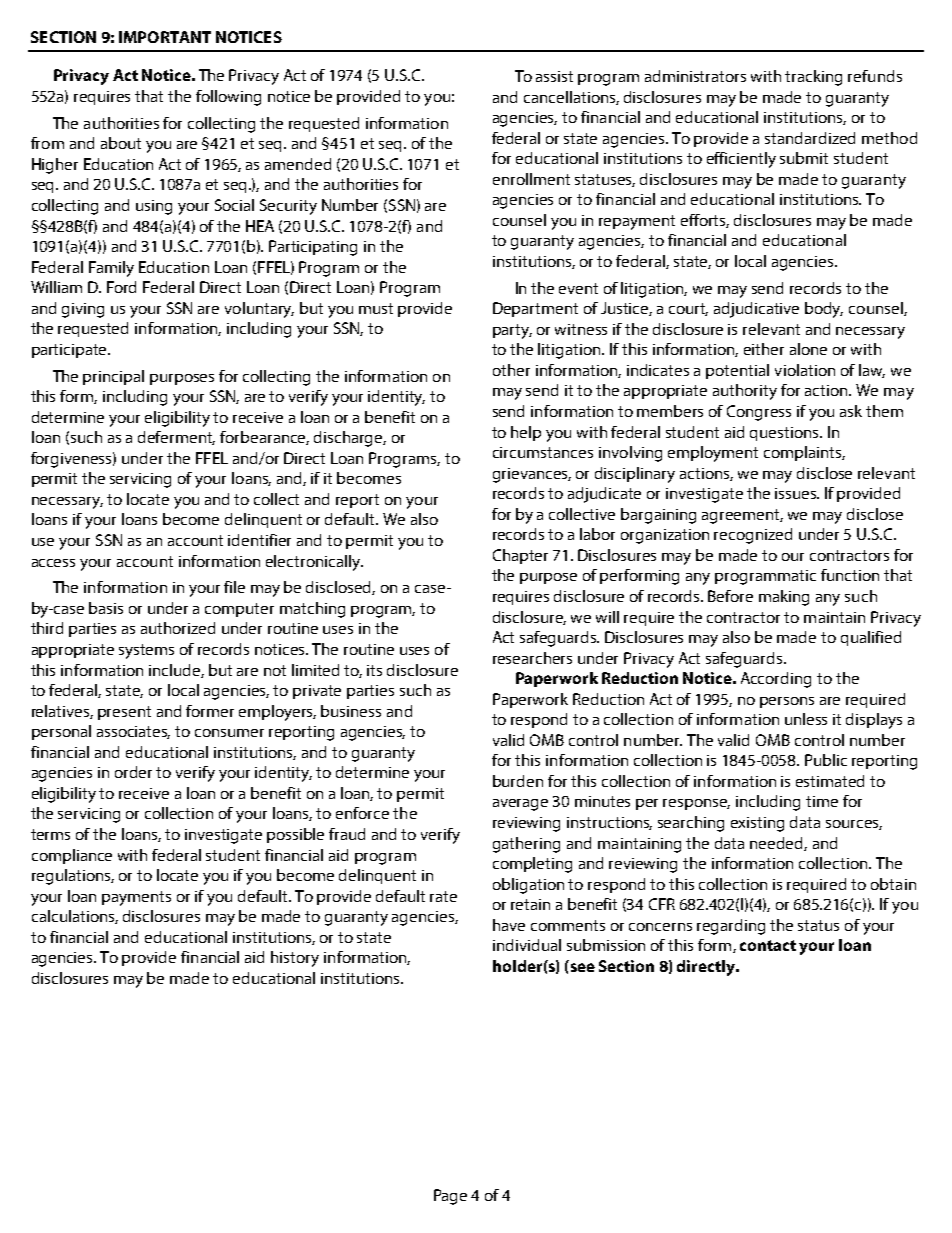  I want to click on contact, so click(768, 945).
